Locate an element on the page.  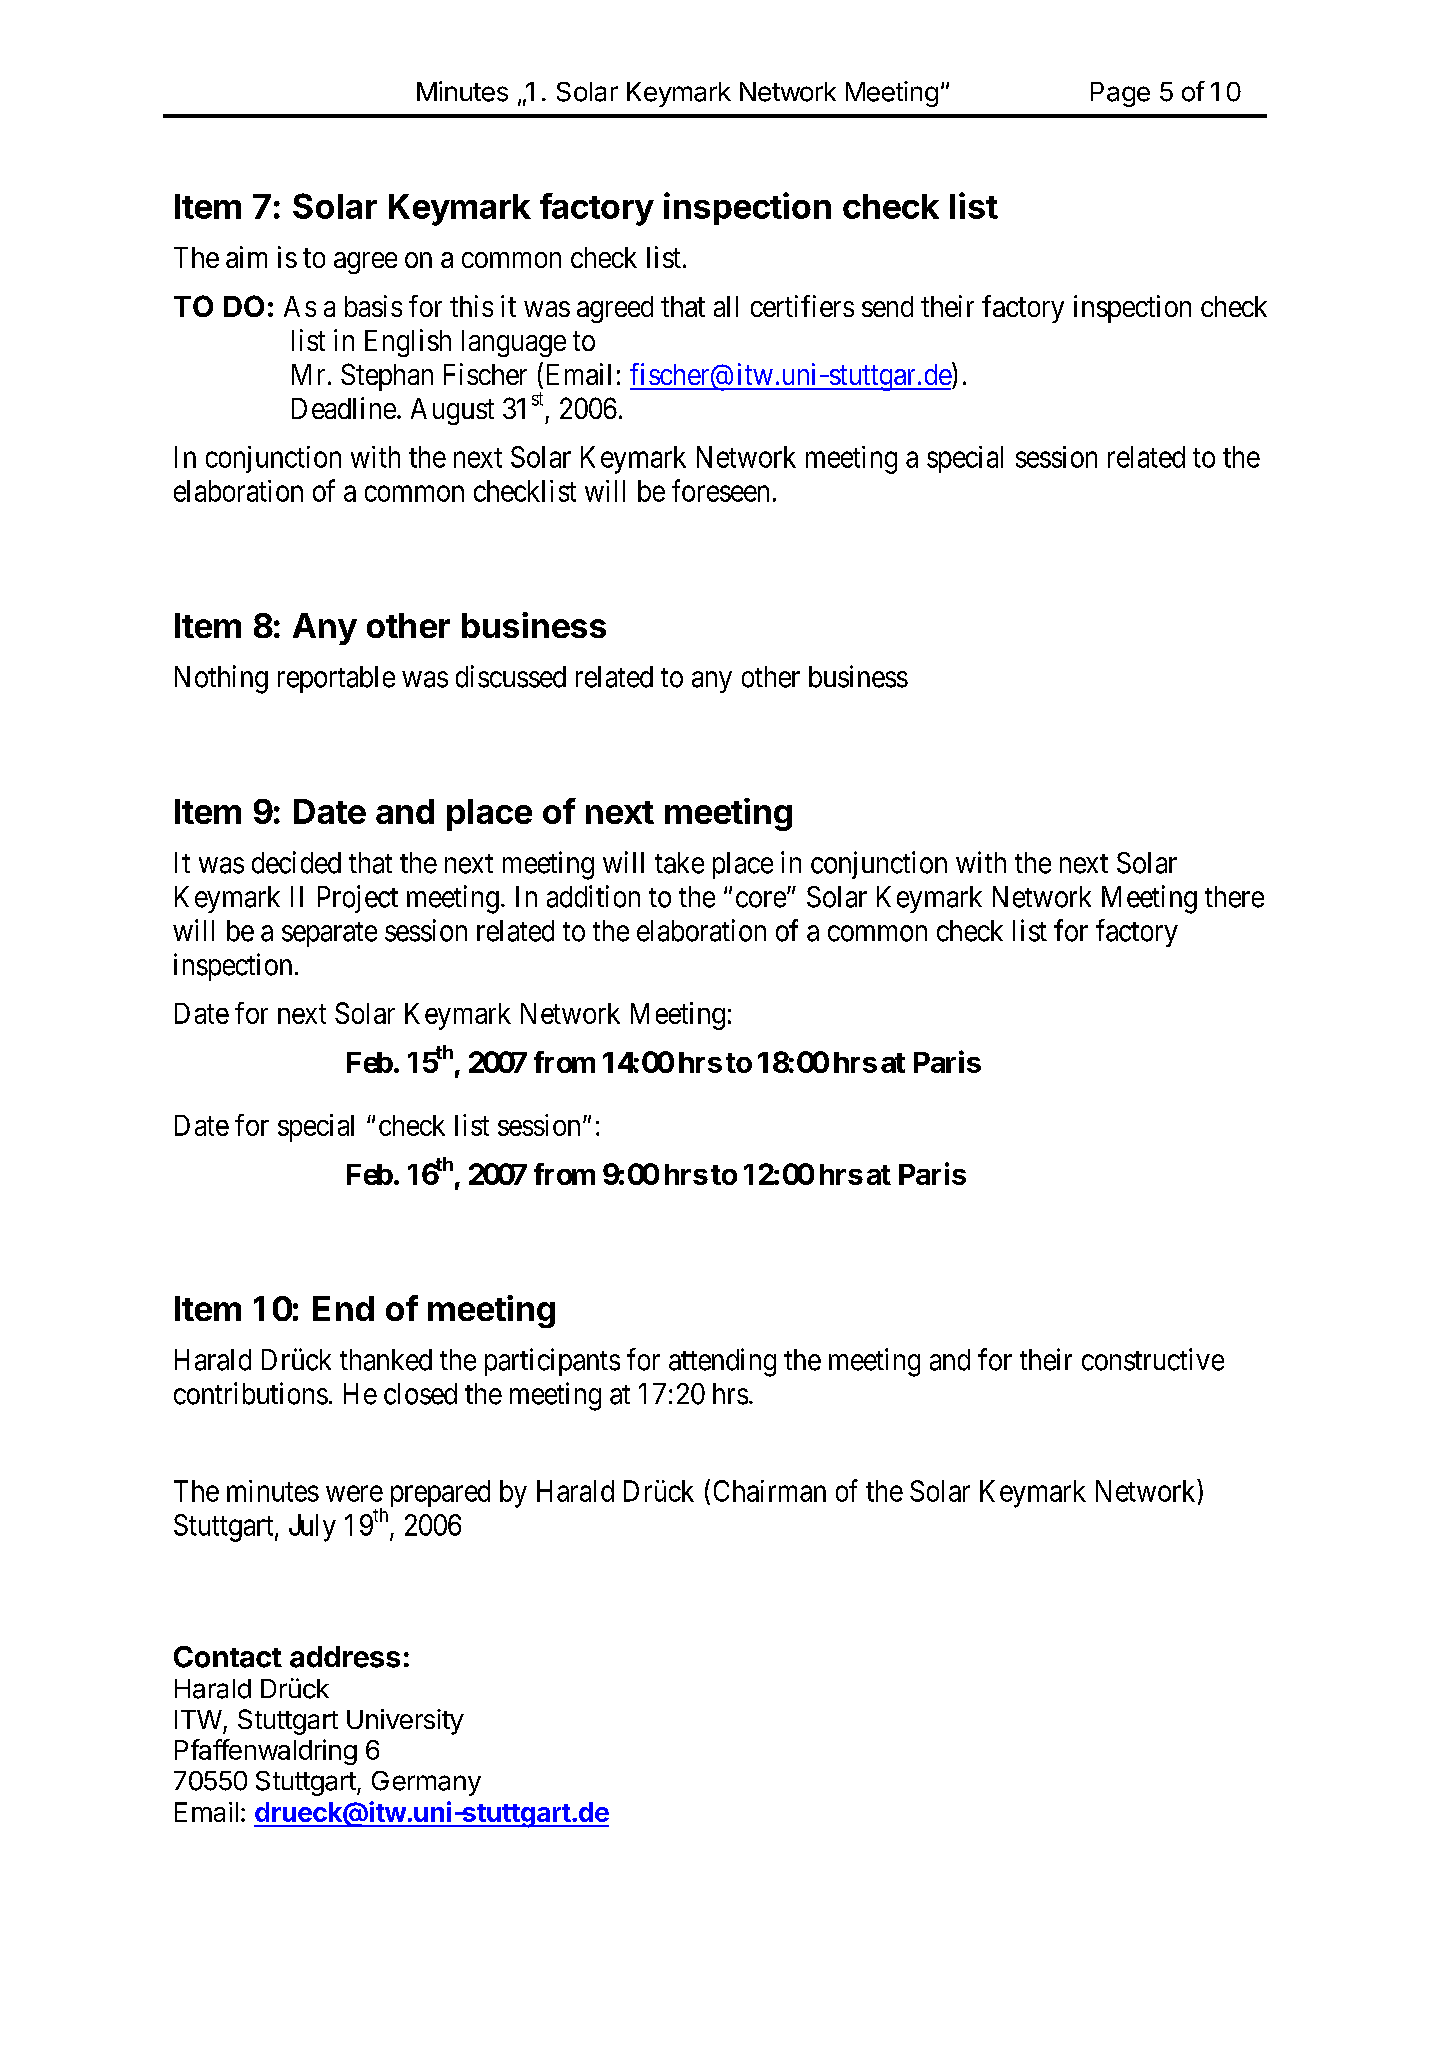
core is located at coordinates (761, 899).
